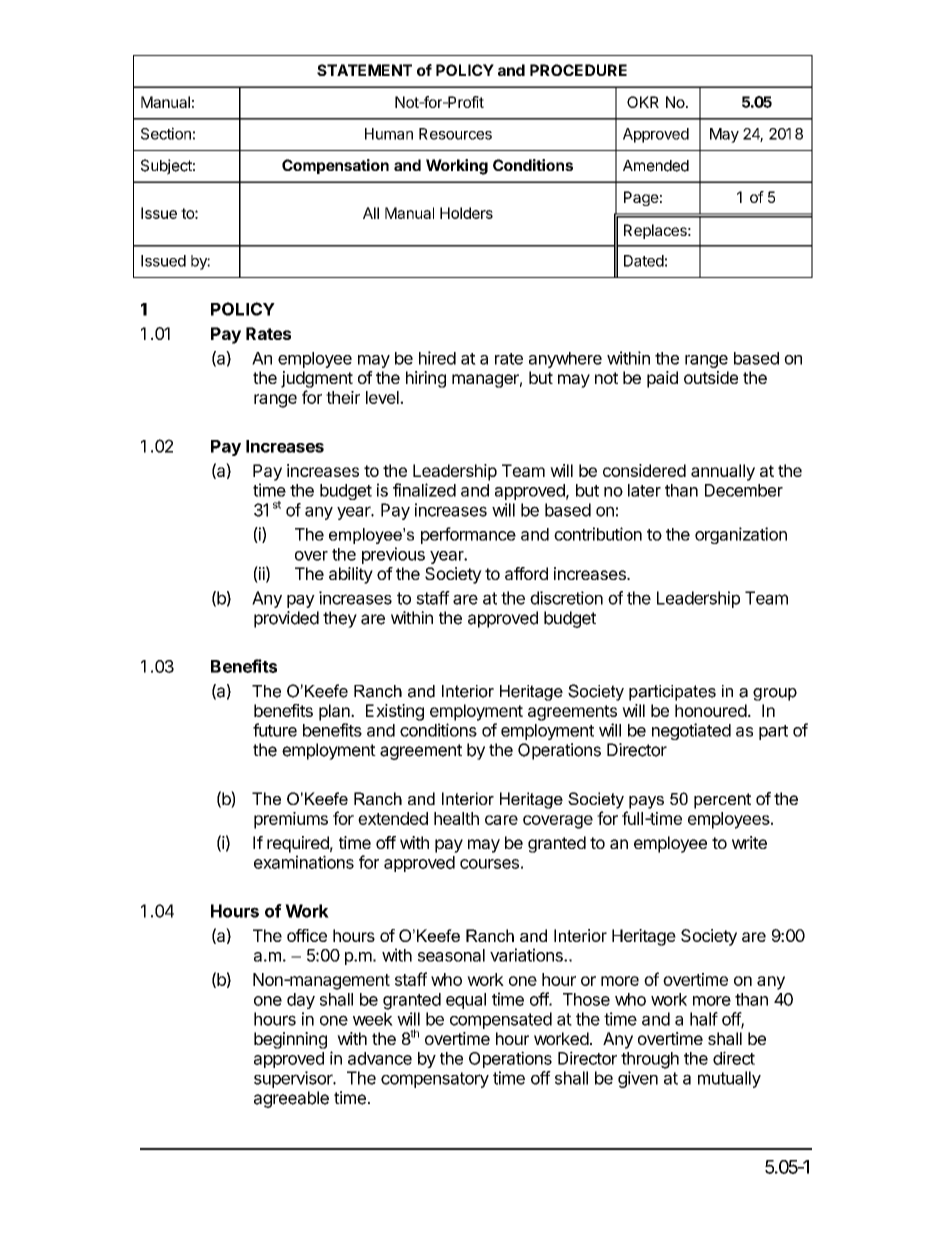 This screenshot has height=1233, width=952. Describe the element at coordinates (166, 133) in the screenshot. I see `Section` at that location.
